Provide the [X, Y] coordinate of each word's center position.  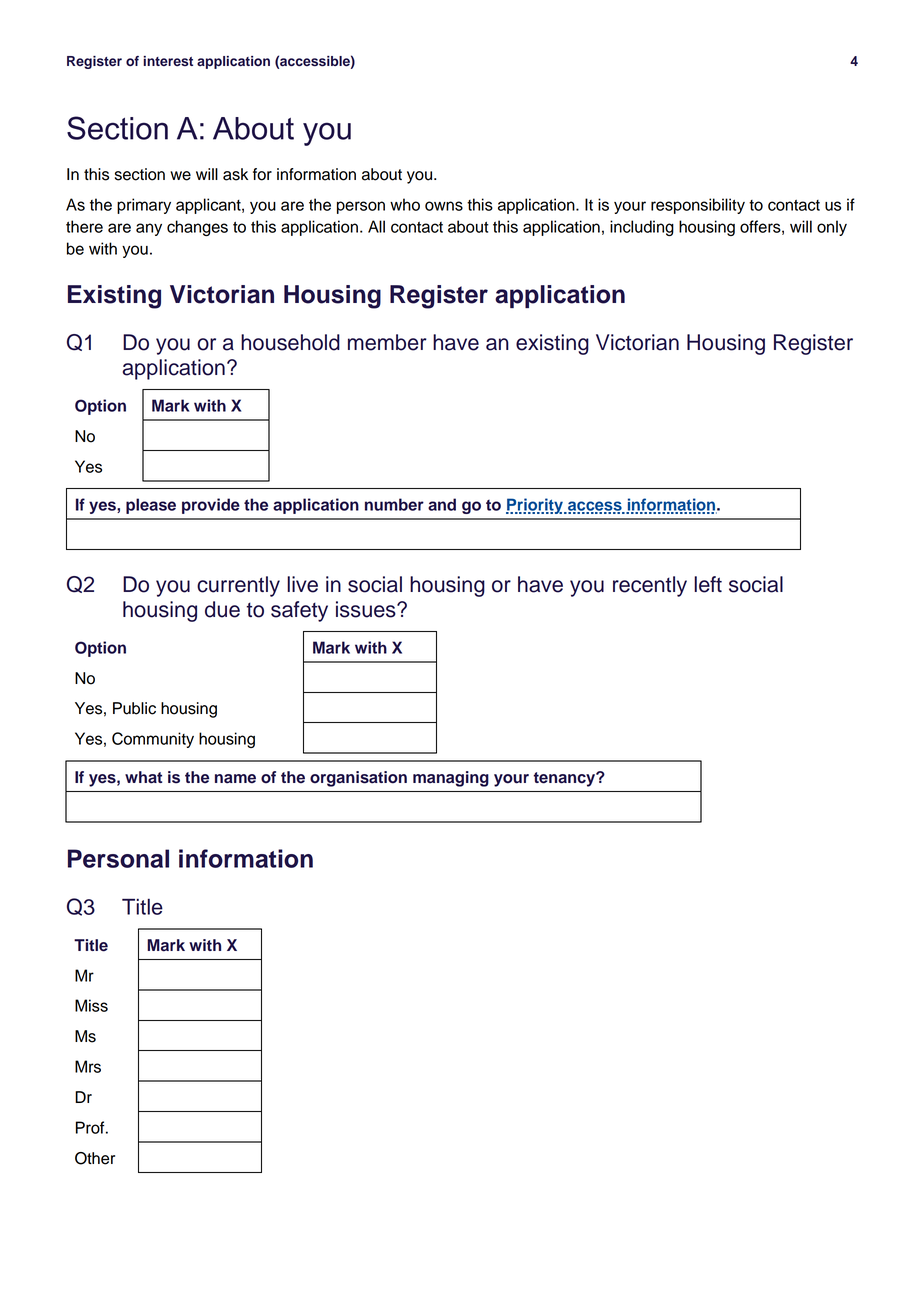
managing [451, 779]
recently [650, 586]
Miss [91, 1005]
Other [95, 1158]
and [442, 504]
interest [168, 61]
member [387, 342]
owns [444, 206]
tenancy [565, 779]
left [708, 584]
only [832, 228]
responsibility [698, 206]
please [151, 506]
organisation [358, 779]
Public [134, 708]
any [149, 229]
